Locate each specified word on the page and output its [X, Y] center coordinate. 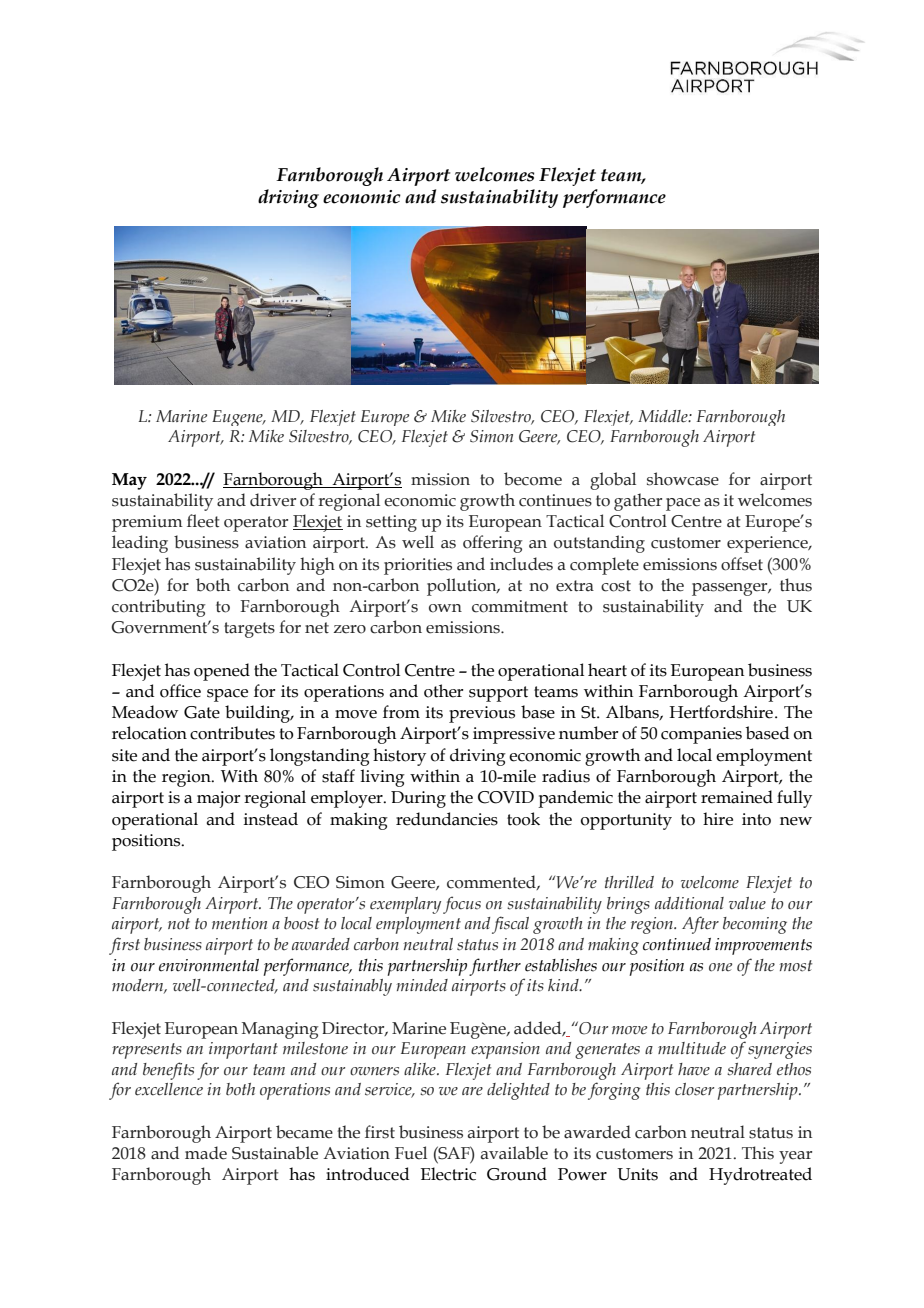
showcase [683, 479]
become [533, 479]
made [206, 1153]
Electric [448, 1174]
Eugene [238, 418]
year [795, 1157]
